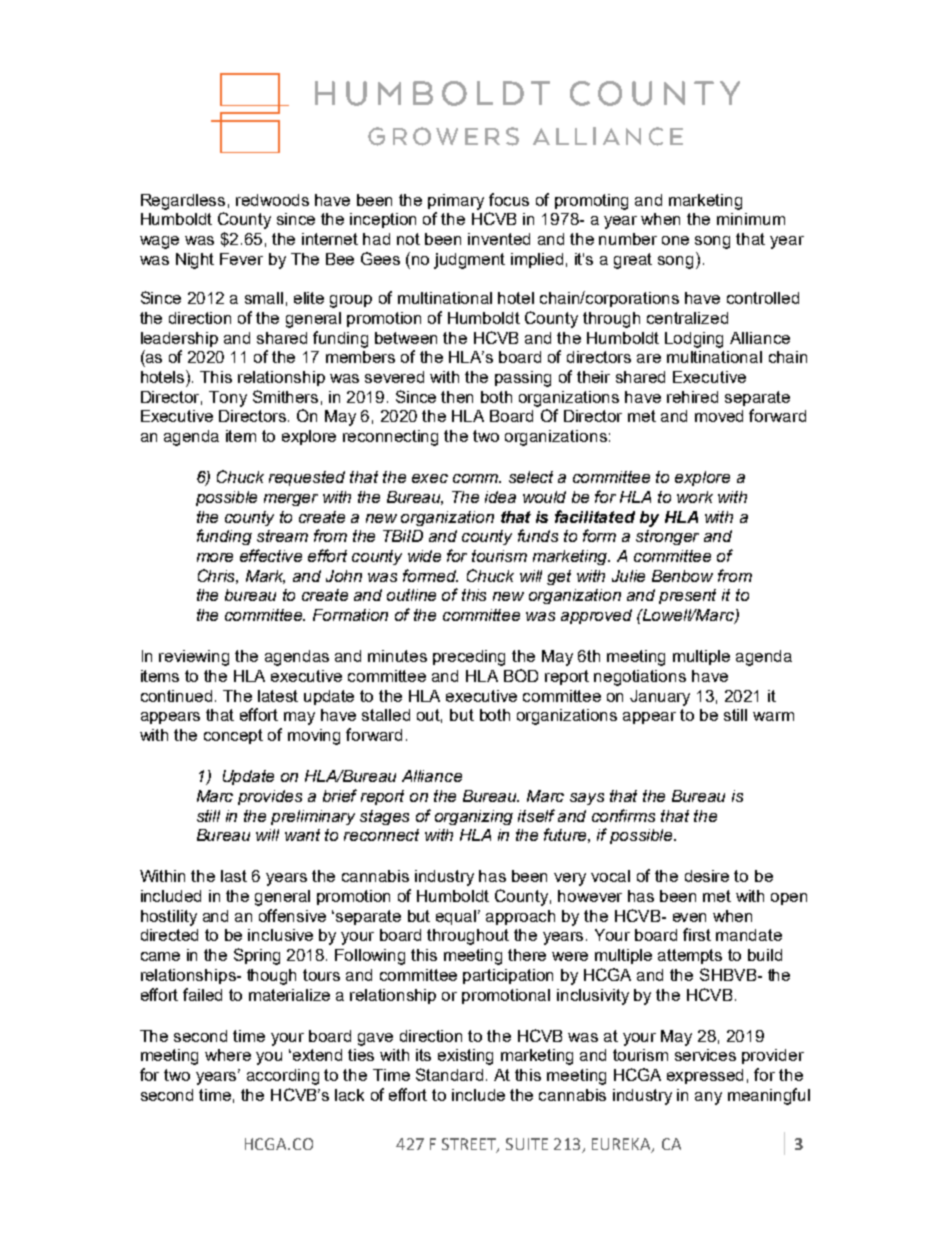  I want to click on idea, so click(500, 497).
